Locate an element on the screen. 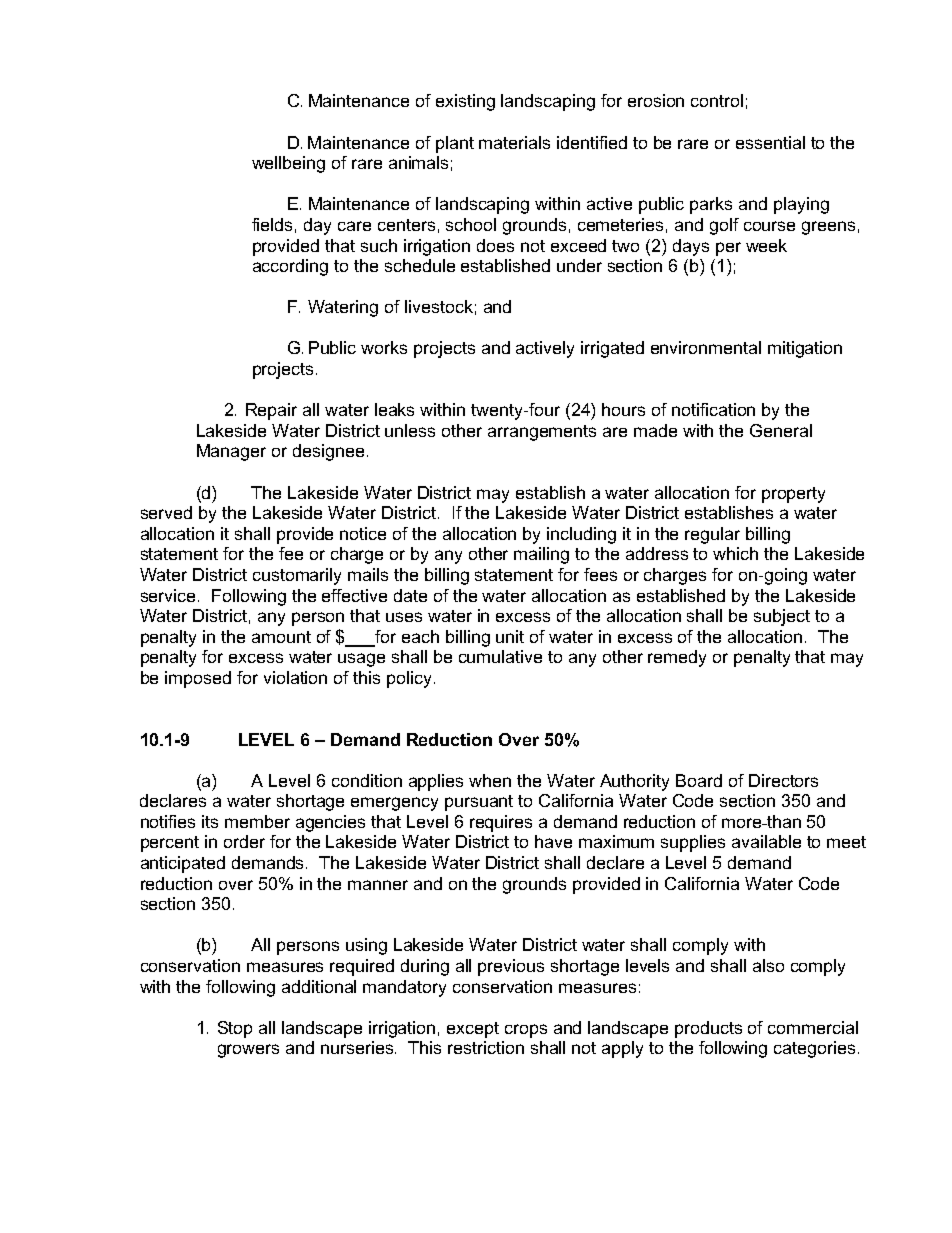 Image resolution: width=952 pixels, height=1233 pixels. essential is located at coordinates (770, 142).
